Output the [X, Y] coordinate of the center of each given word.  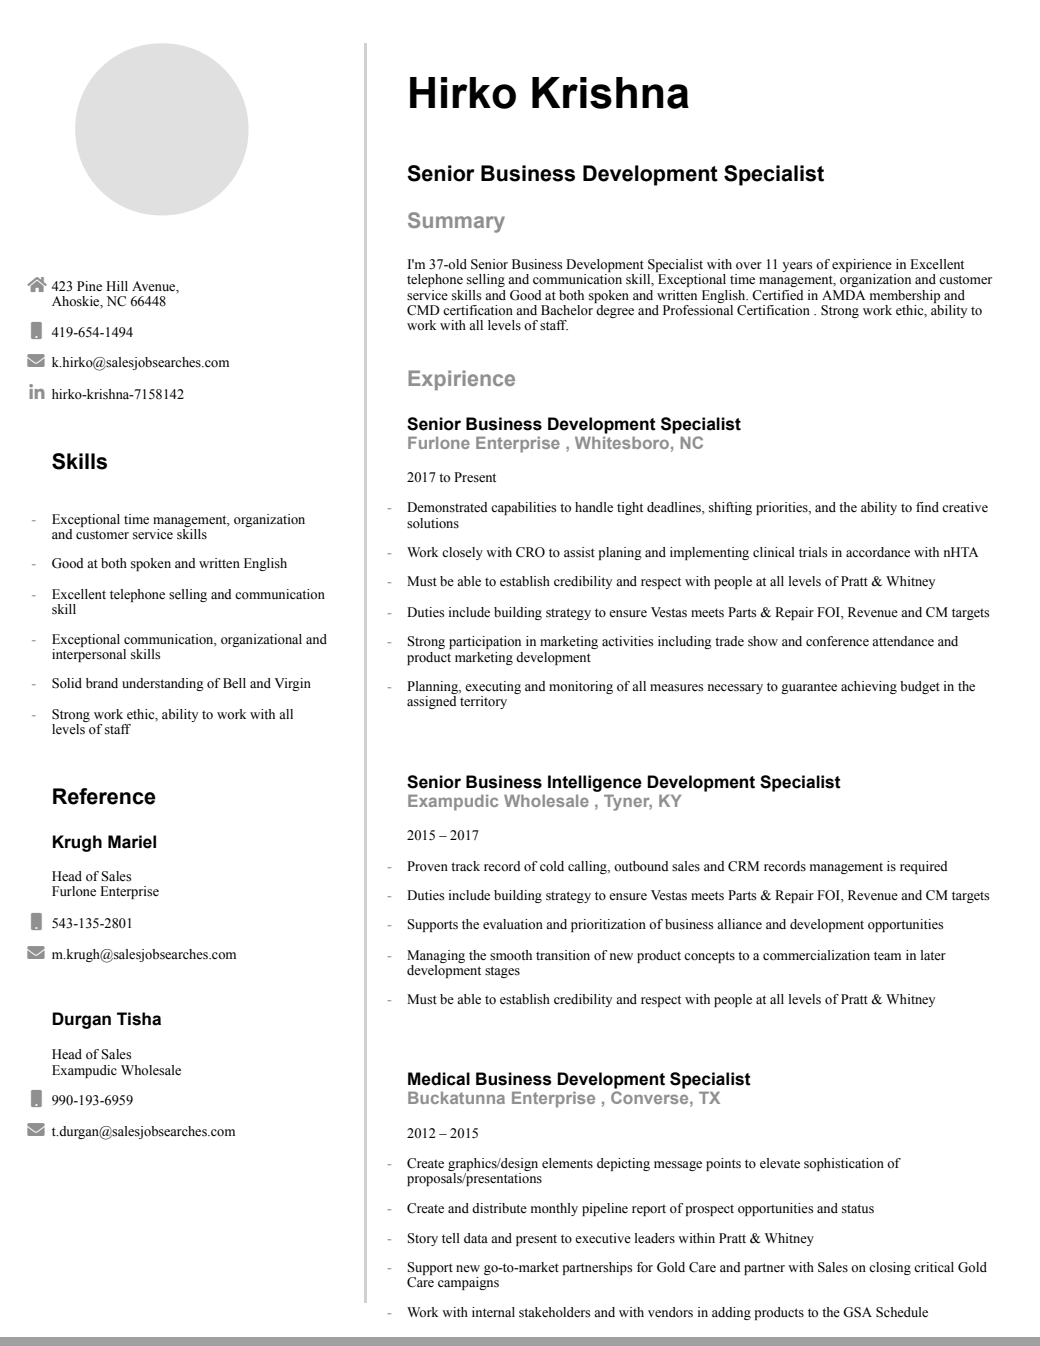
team [887, 955]
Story [423, 1239]
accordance [878, 552]
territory [483, 702]
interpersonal [89, 654]
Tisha [139, 1019]
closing [890, 1268]
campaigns [468, 1283]
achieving [869, 687]
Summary [456, 222]
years [797, 267]
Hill [117, 286]
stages [502, 972]
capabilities [523, 508]
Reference [104, 796]
